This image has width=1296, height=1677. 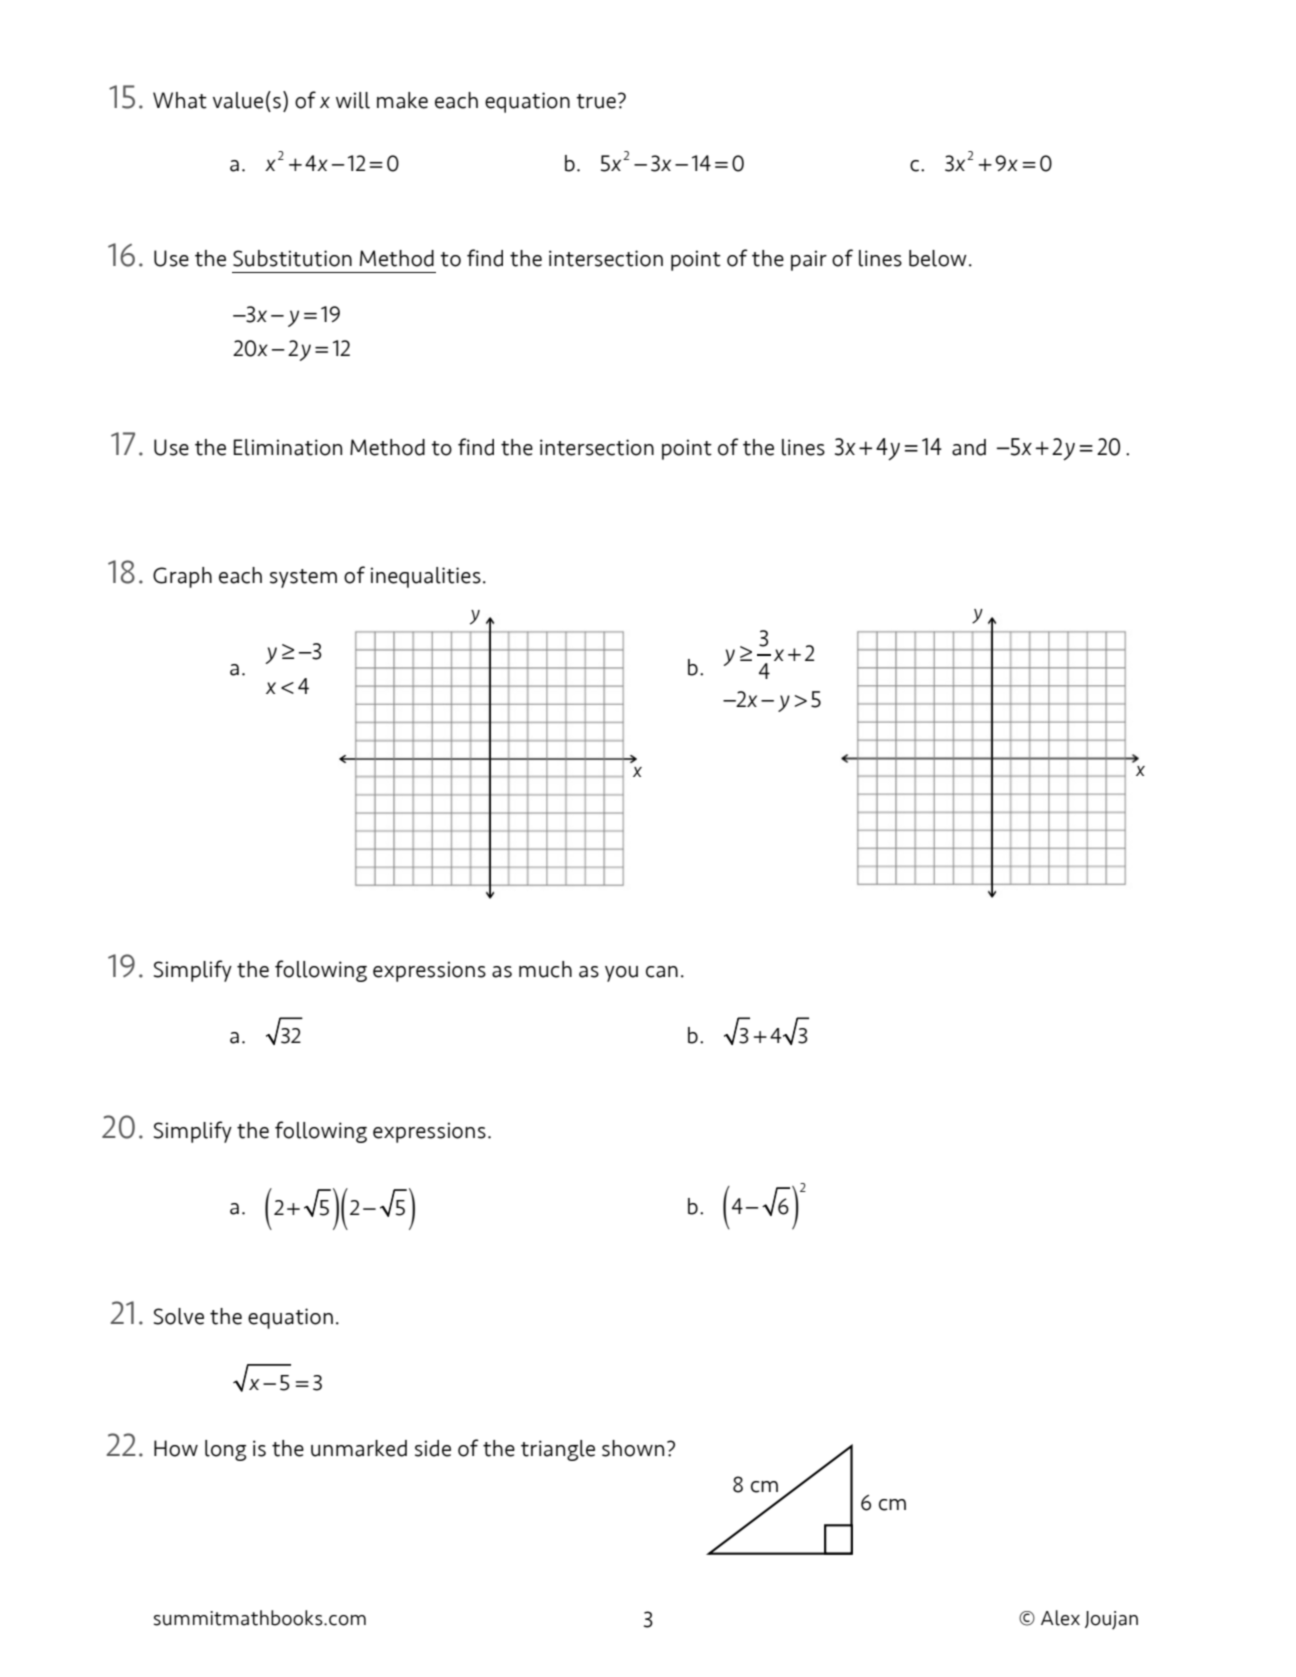 What do you see at coordinates (545, 969) in the image?
I see `much` at bounding box center [545, 969].
